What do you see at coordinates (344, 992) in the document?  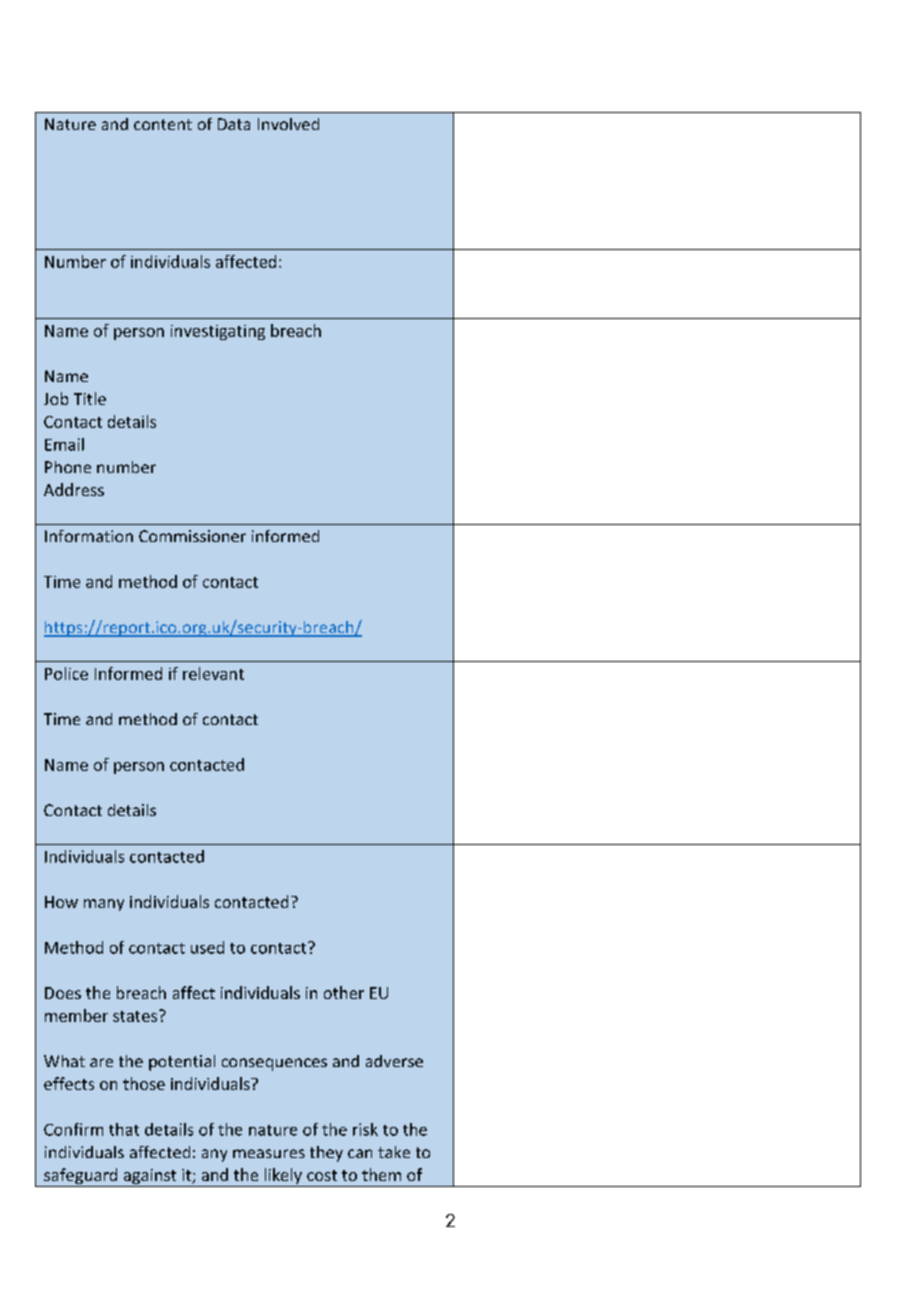 I see `other` at bounding box center [344, 992].
